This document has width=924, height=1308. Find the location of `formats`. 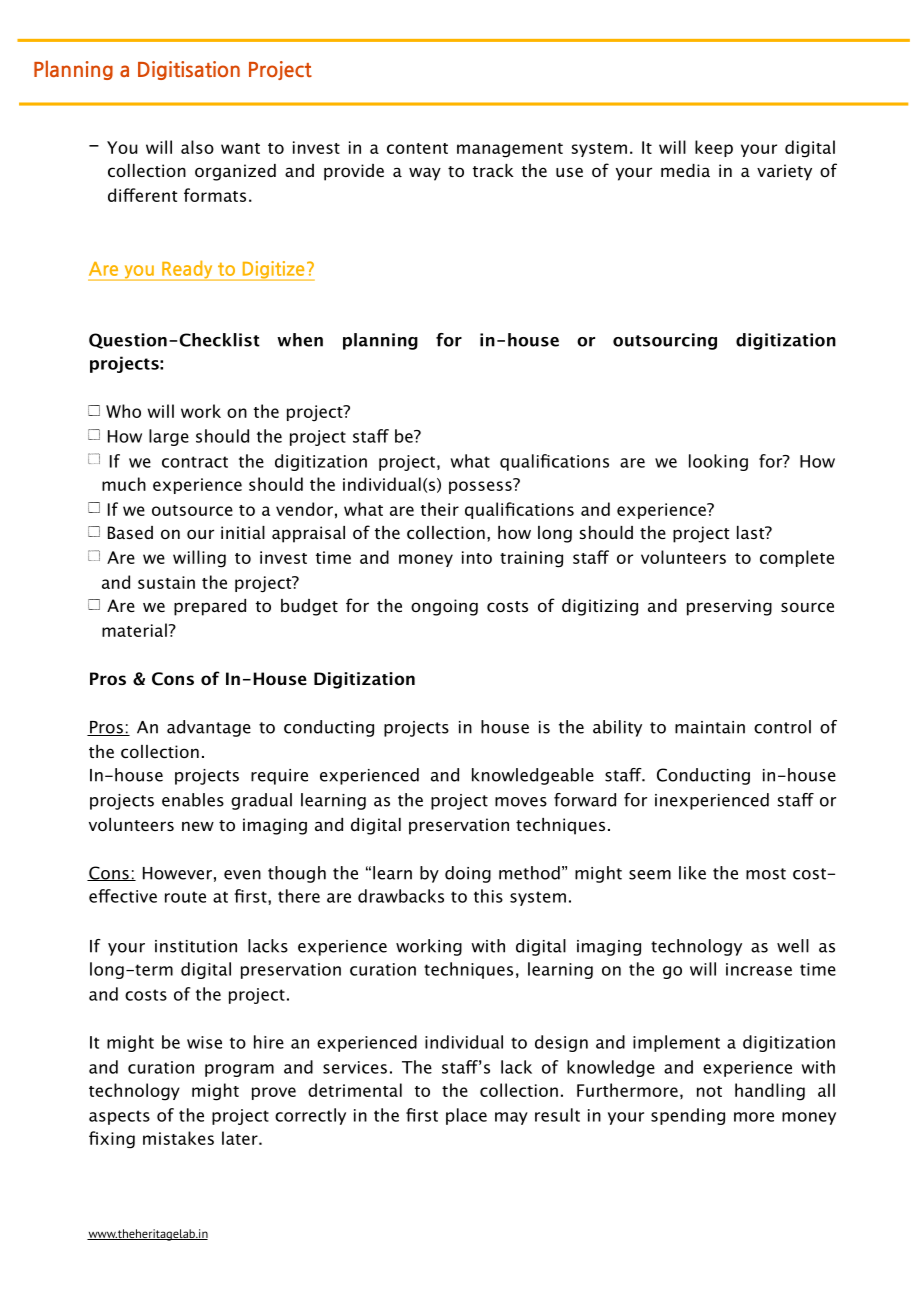

formats is located at coordinates (215, 195).
